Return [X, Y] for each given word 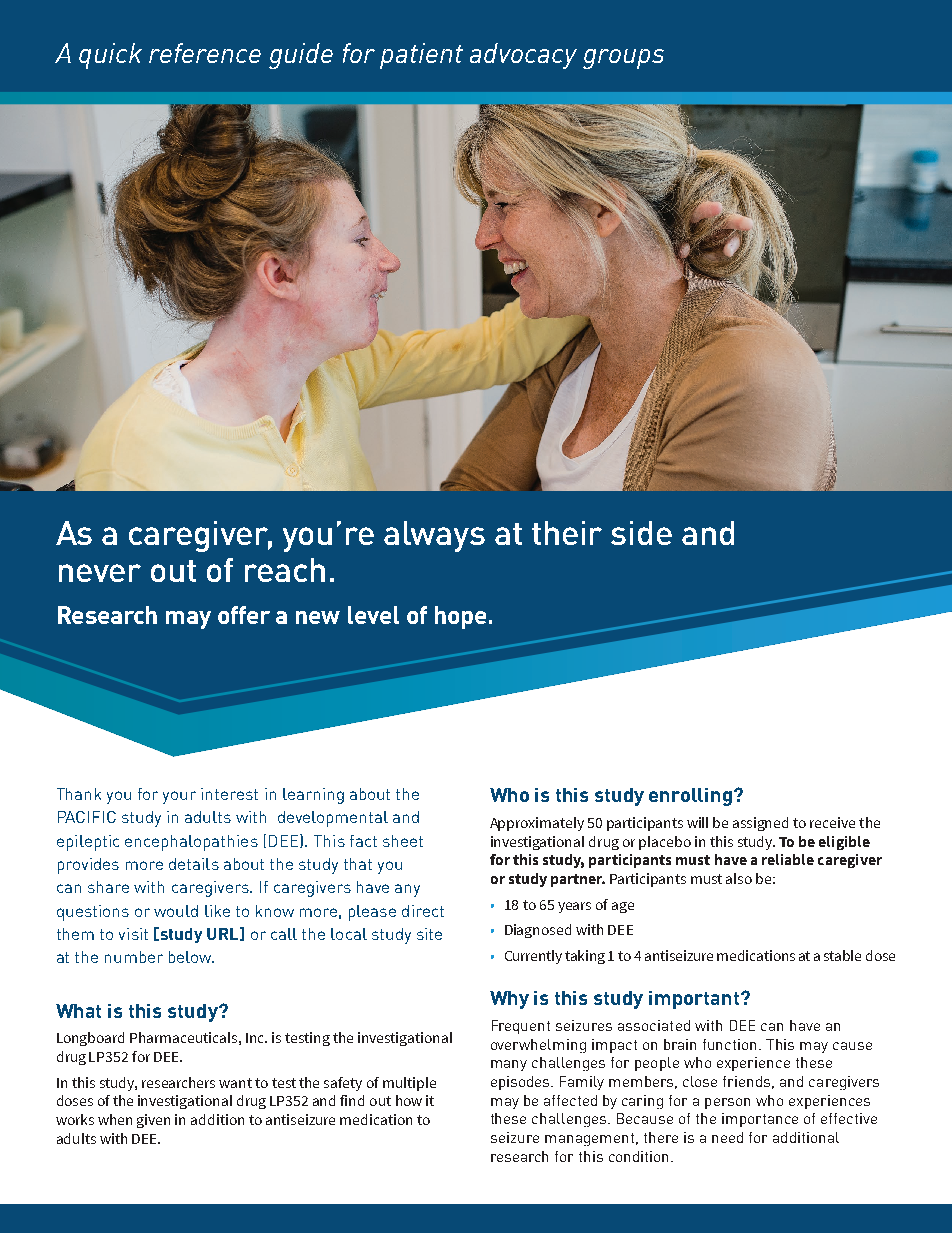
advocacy [523, 56]
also [739, 878]
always [434, 536]
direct [423, 911]
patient [421, 56]
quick [110, 56]
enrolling [690, 797]
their [567, 533]
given [153, 1121]
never [100, 573]
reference [205, 53]
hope [460, 617]
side [641, 533]
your [179, 797]
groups [623, 59]
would [176, 911]
